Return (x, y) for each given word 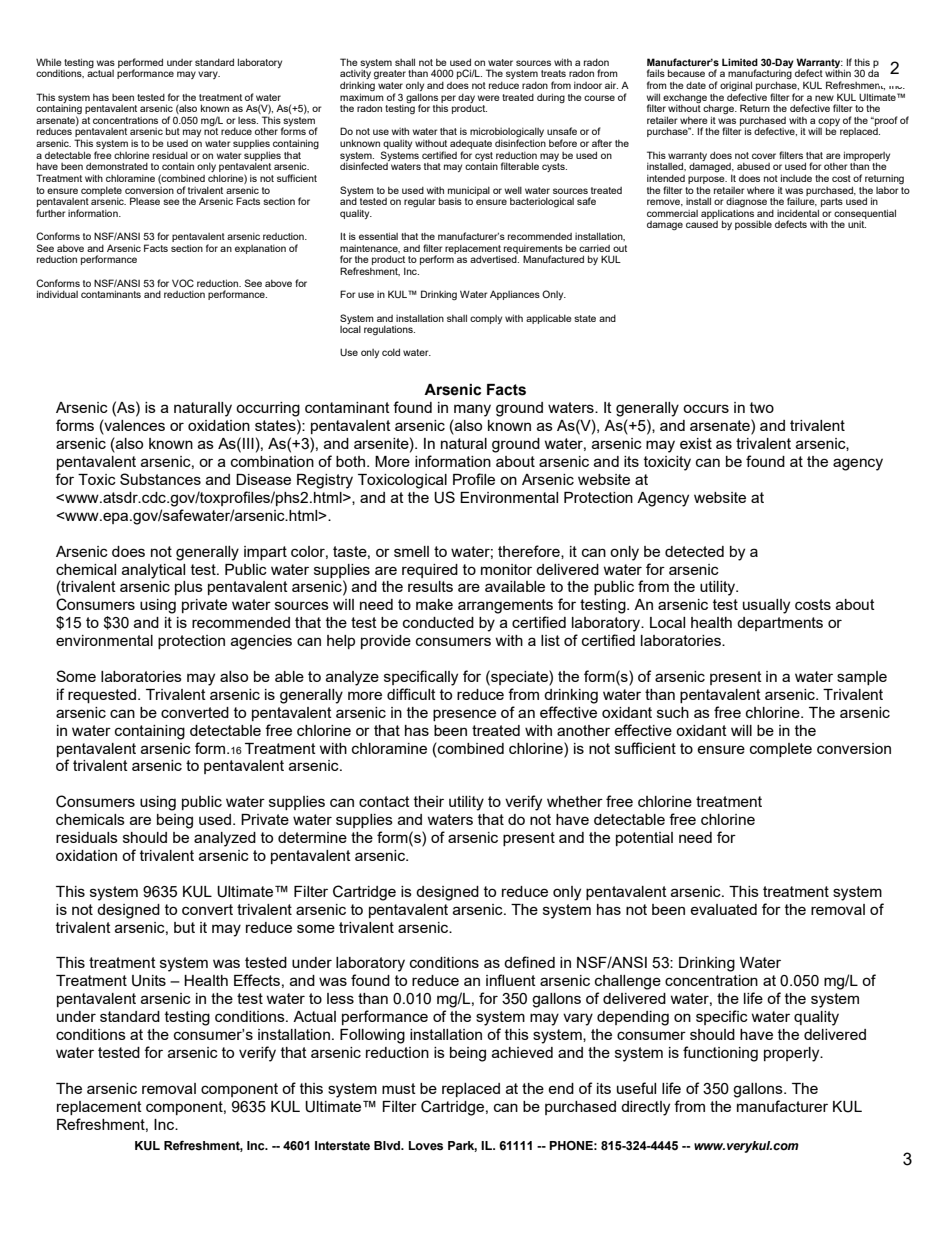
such (673, 712)
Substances (160, 479)
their (429, 801)
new (824, 98)
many (472, 410)
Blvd (388, 1145)
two (762, 407)
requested (102, 696)
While (49, 62)
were (489, 98)
